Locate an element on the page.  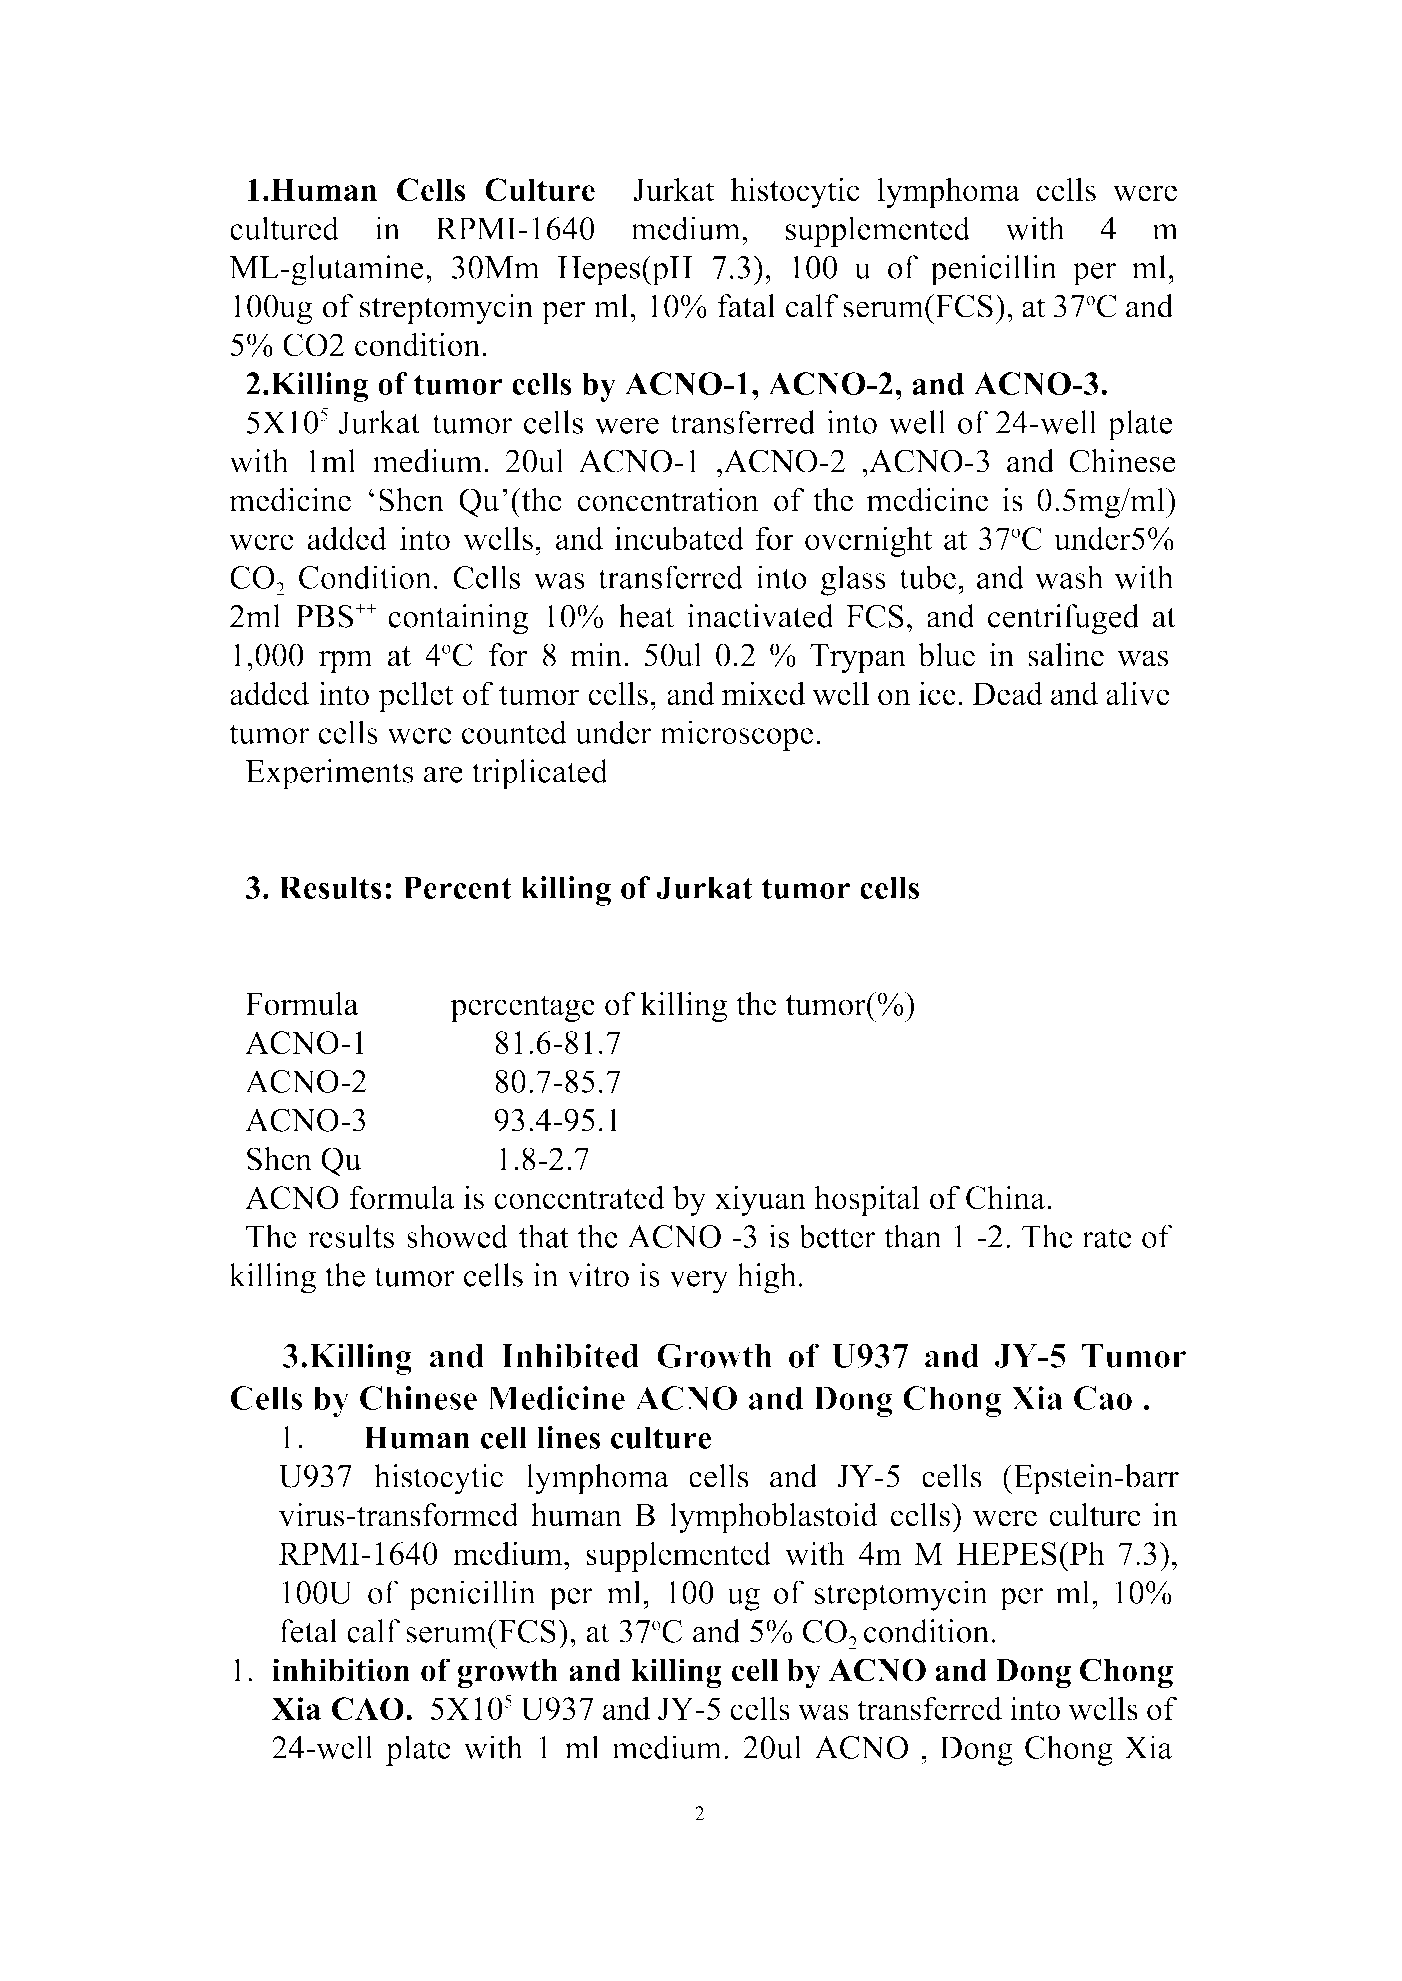
are is located at coordinates (443, 775).
